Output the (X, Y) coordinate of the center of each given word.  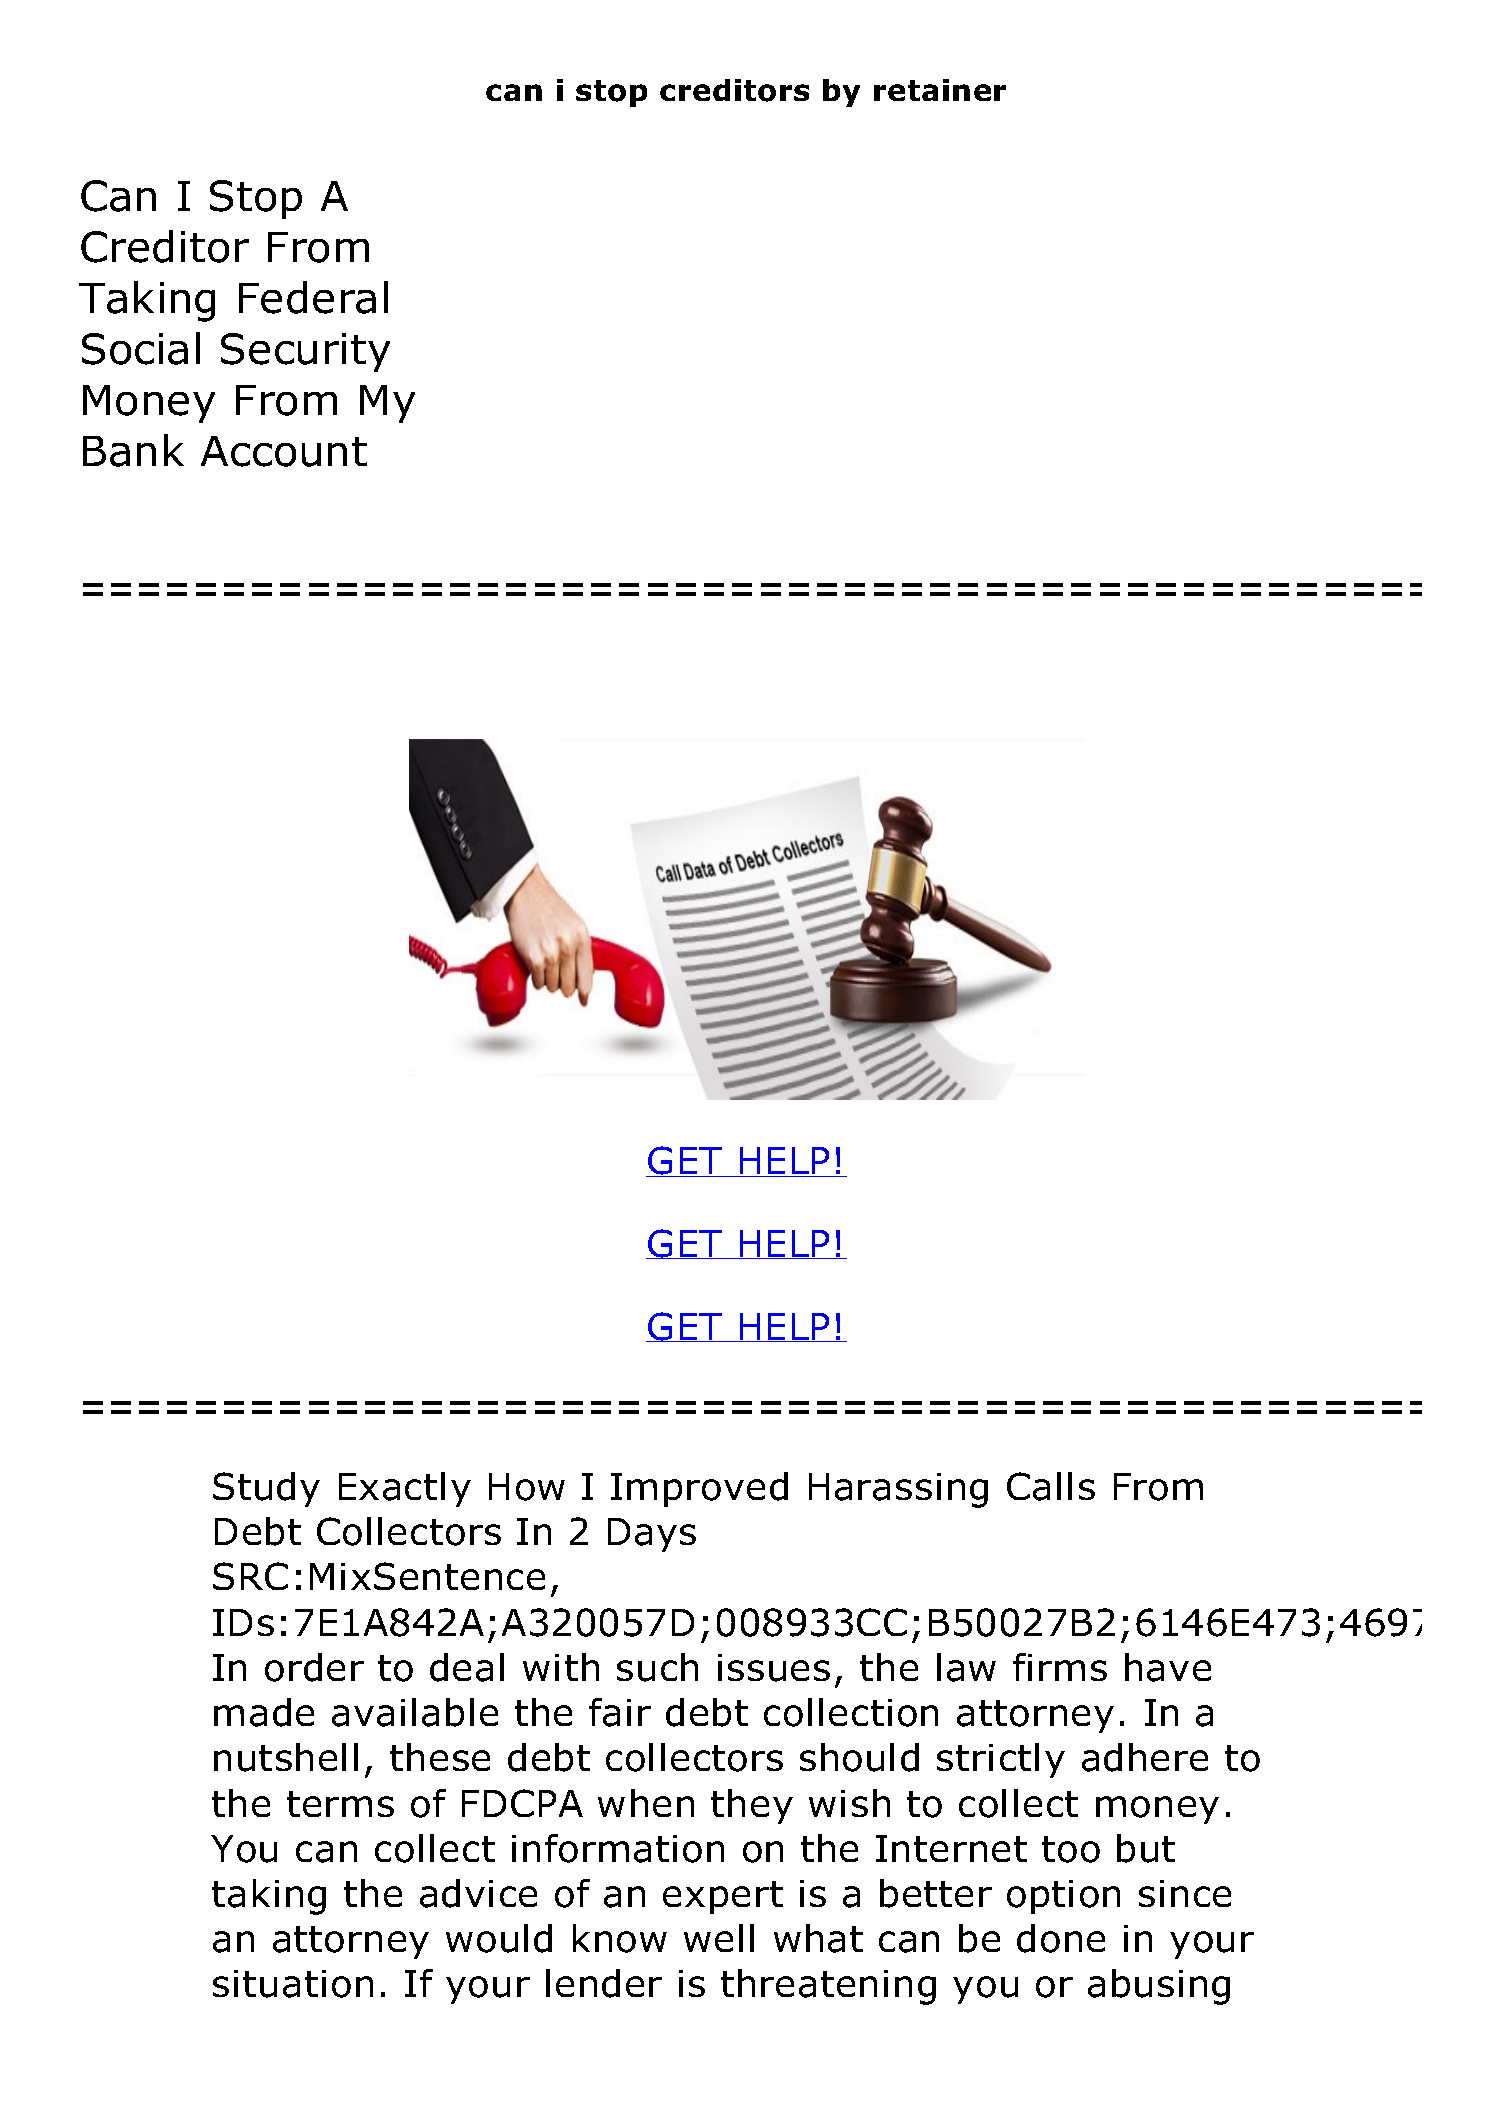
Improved (699, 1489)
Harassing (898, 1490)
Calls (1051, 1486)
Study (266, 1489)
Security (305, 352)
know (620, 1938)
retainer (940, 90)
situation (293, 1984)
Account (284, 451)
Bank (133, 450)
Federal (313, 297)
